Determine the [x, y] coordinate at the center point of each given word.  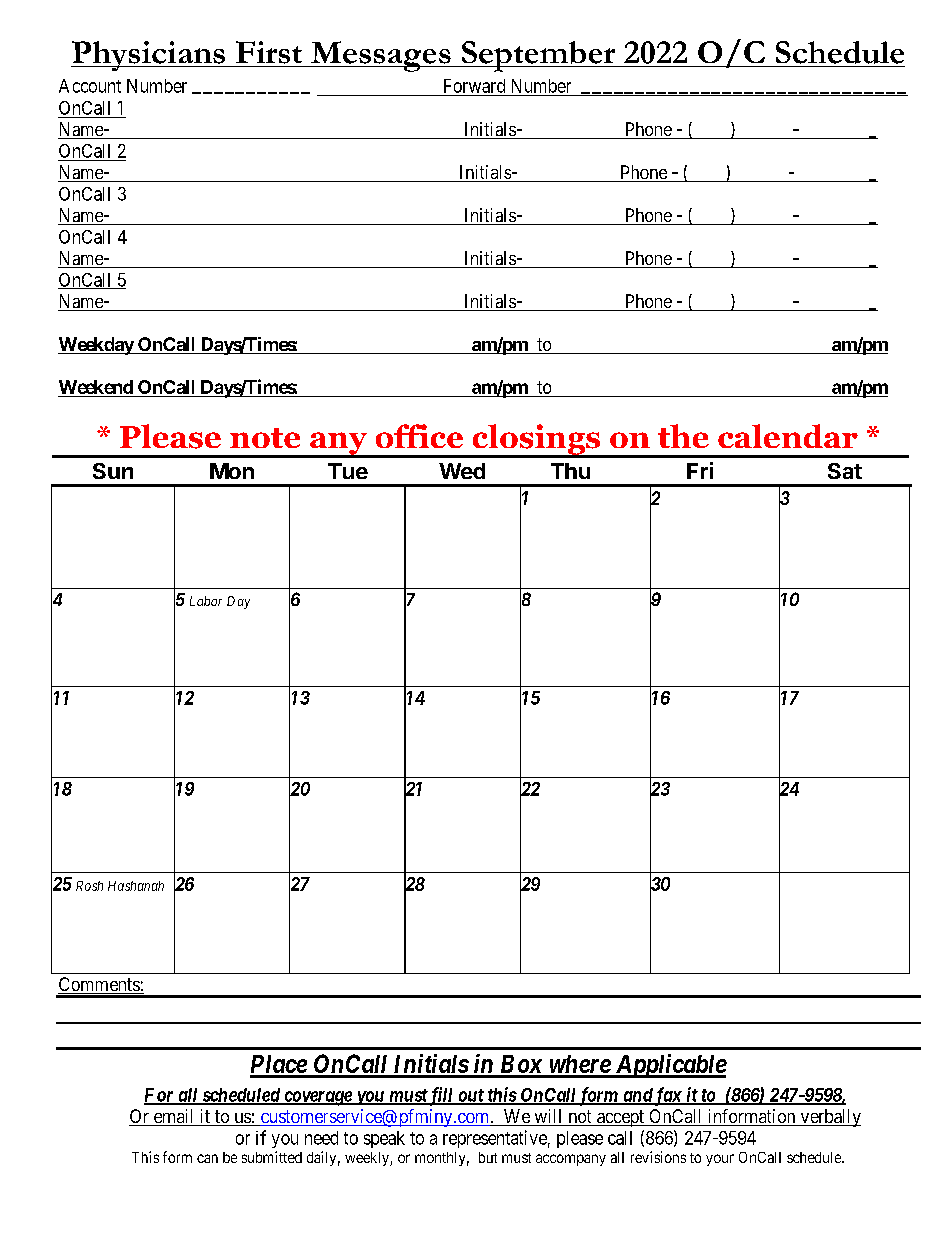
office [419, 436]
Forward [474, 86]
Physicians [149, 56]
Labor [206, 601]
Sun [113, 471]
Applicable [670, 1066]
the [683, 436]
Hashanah [136, 886]
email [174, 1117]
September [539, 56]
